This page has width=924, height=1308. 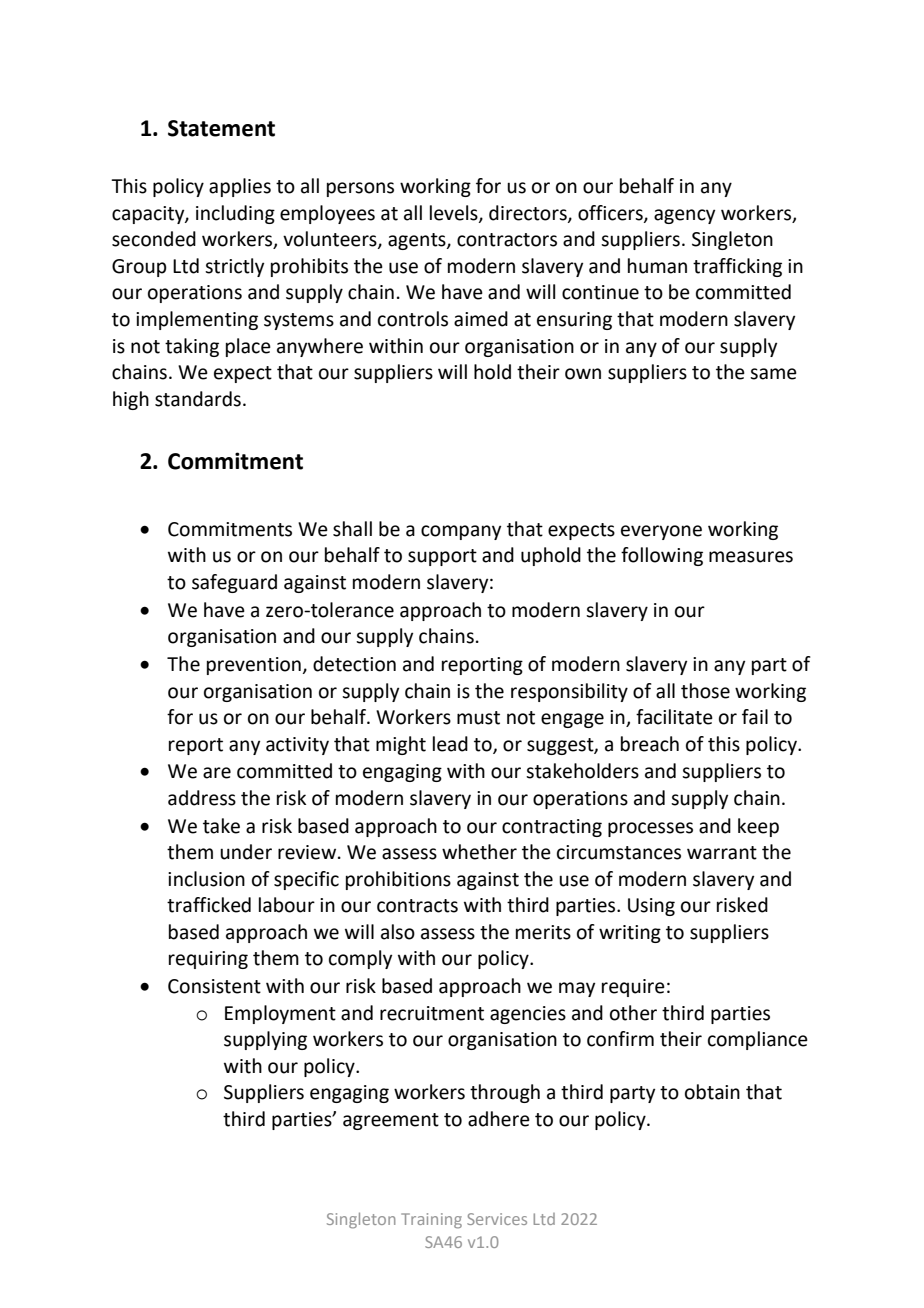 I want to click on agency, so click(x=684, y=216).
